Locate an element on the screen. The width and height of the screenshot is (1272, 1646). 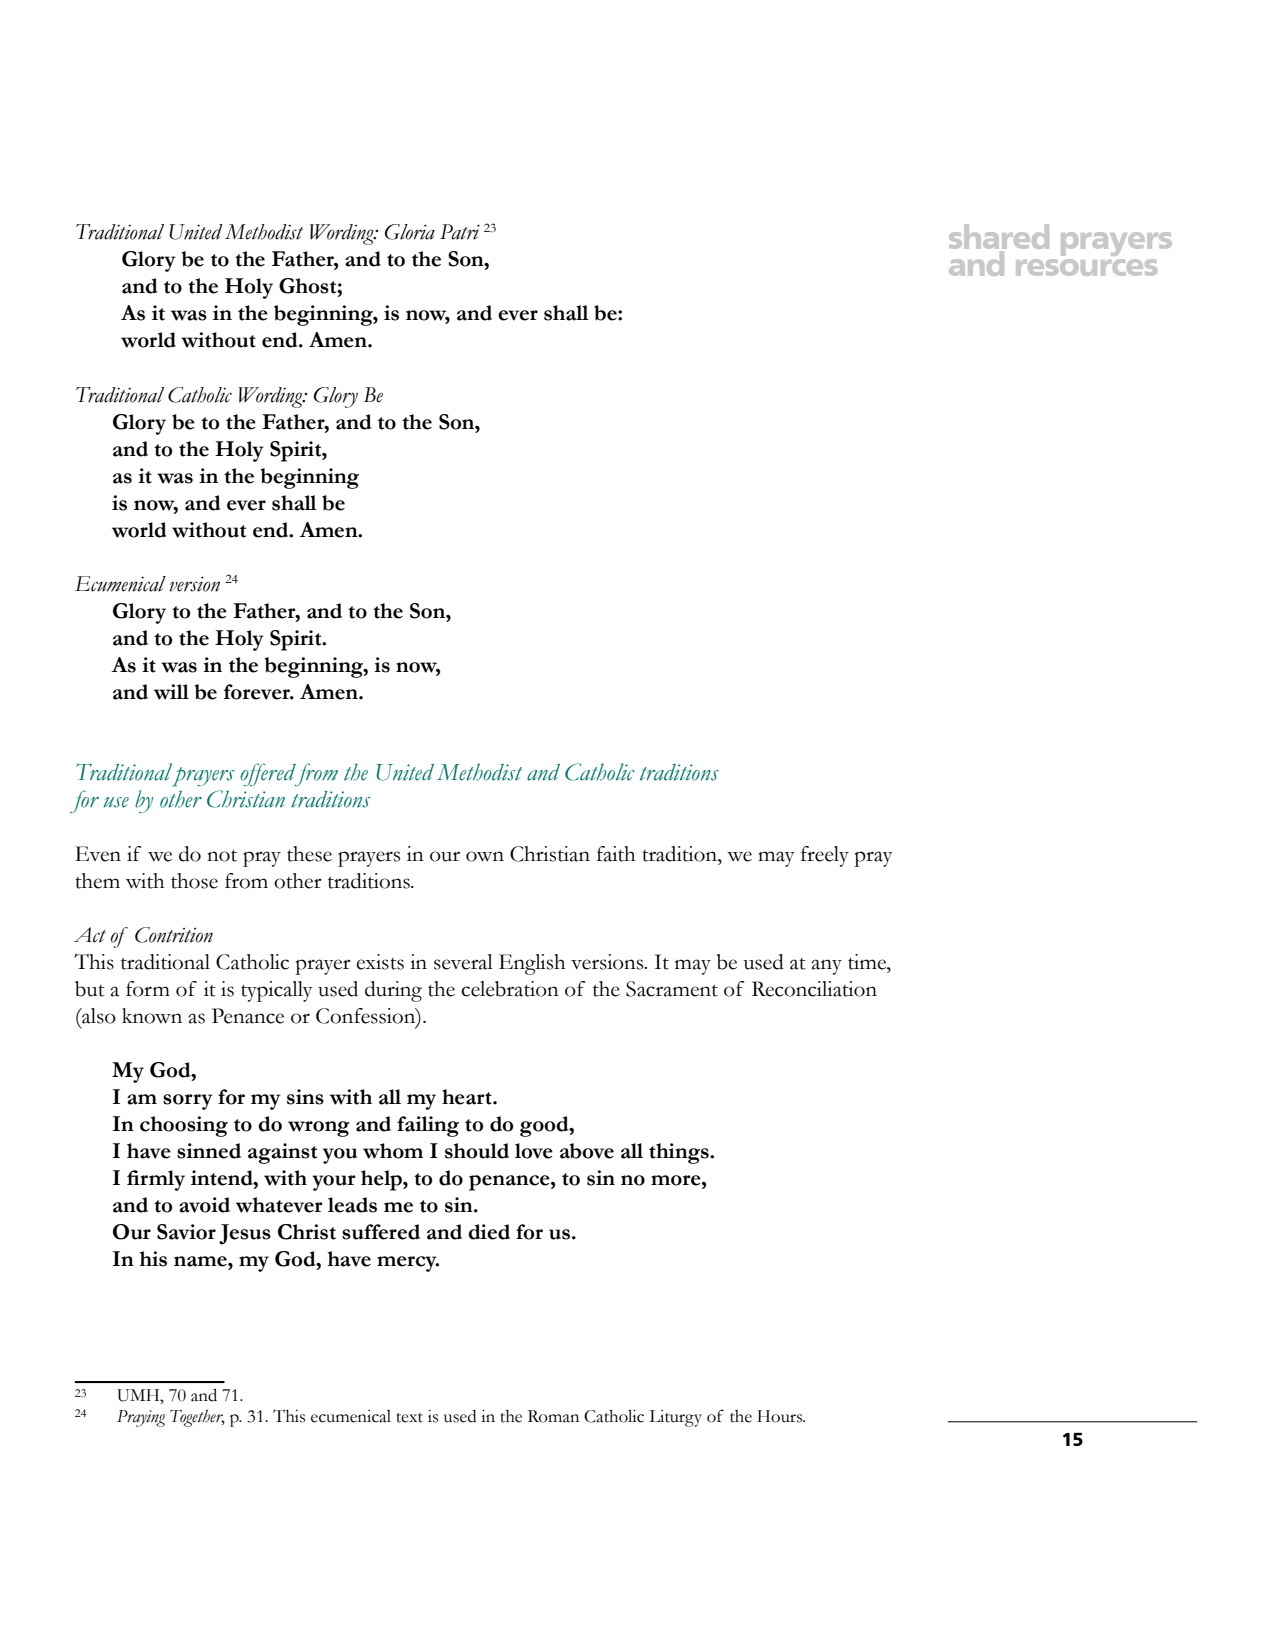
offered is located at coordinates (269, 774).
